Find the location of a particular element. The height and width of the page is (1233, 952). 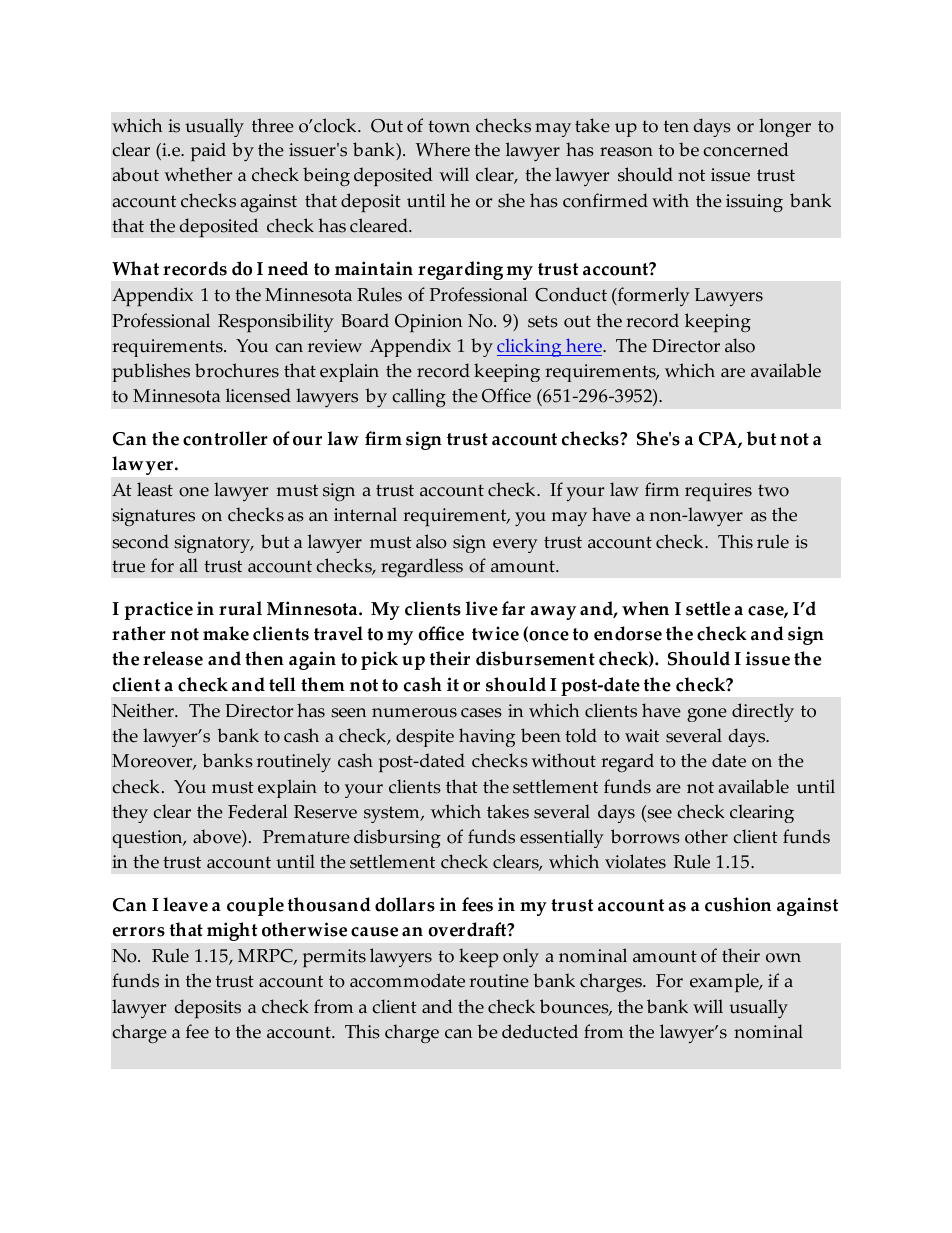

might is located at coordinates (232, 931).
